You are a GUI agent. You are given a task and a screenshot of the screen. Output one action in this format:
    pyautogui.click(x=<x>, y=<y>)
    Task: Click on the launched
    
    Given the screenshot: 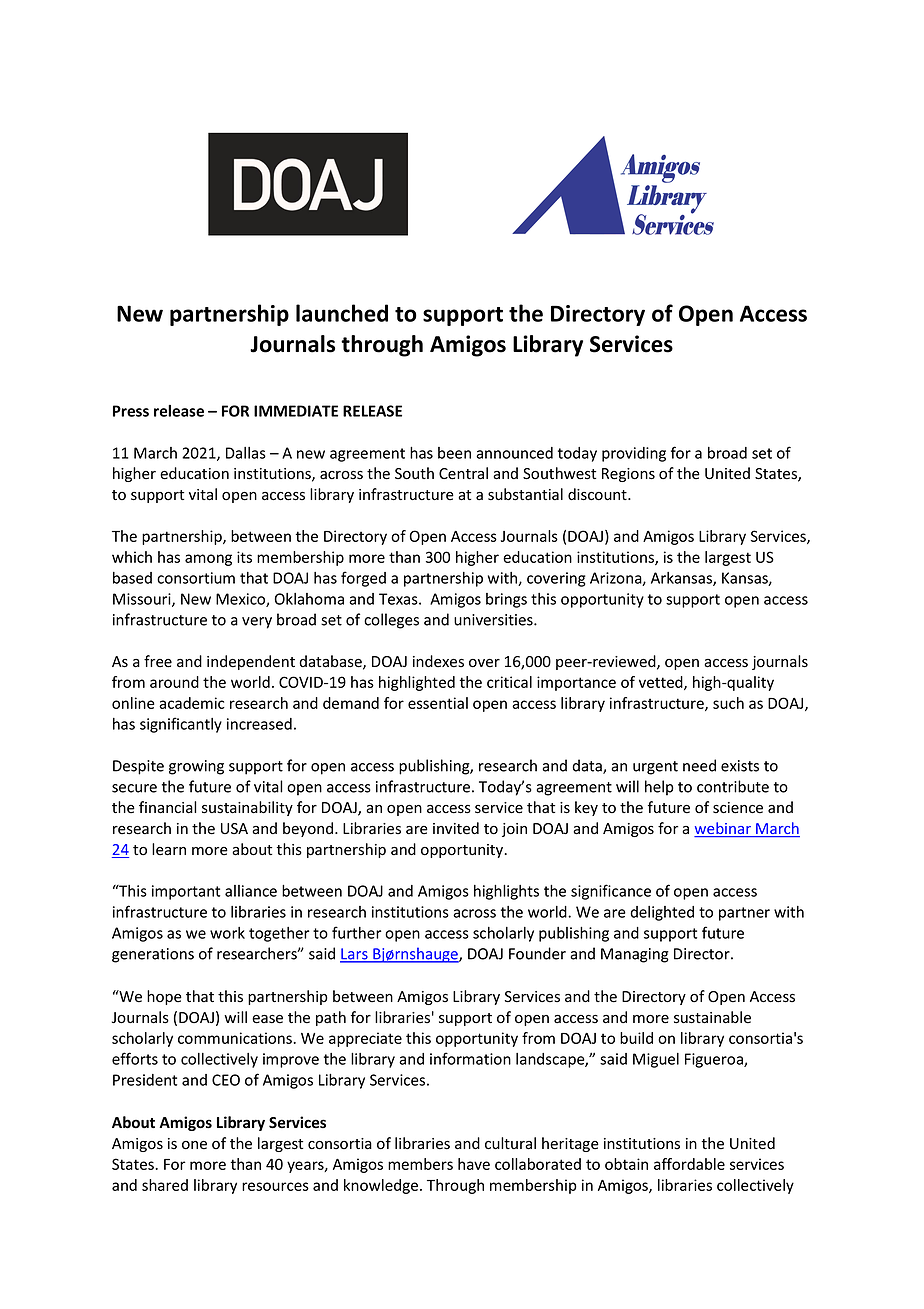 What is the action you would take?
    pyautogui.click(x=342, y=313)
